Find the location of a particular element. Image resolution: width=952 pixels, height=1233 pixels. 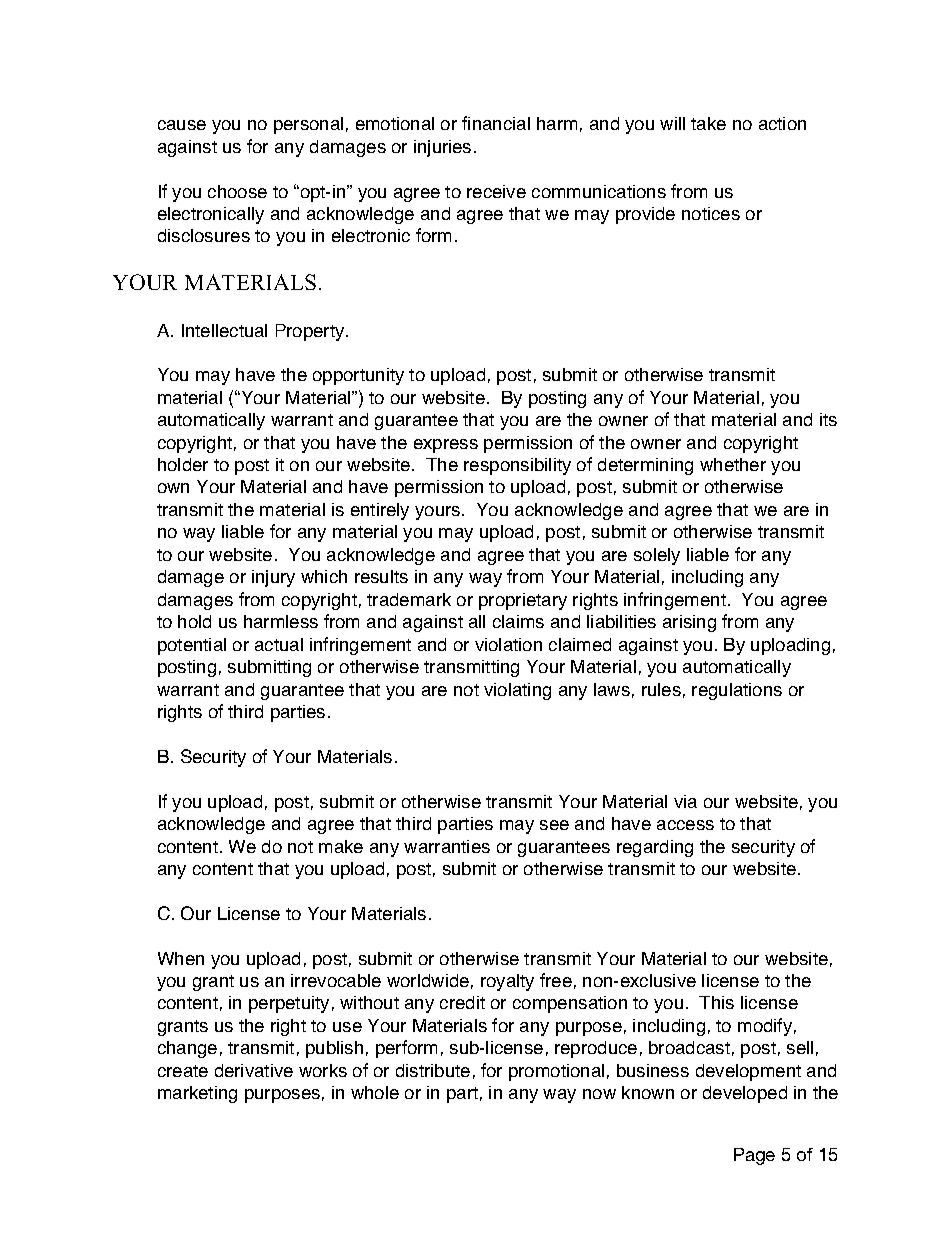

access is located at coordinates (685, 825).
